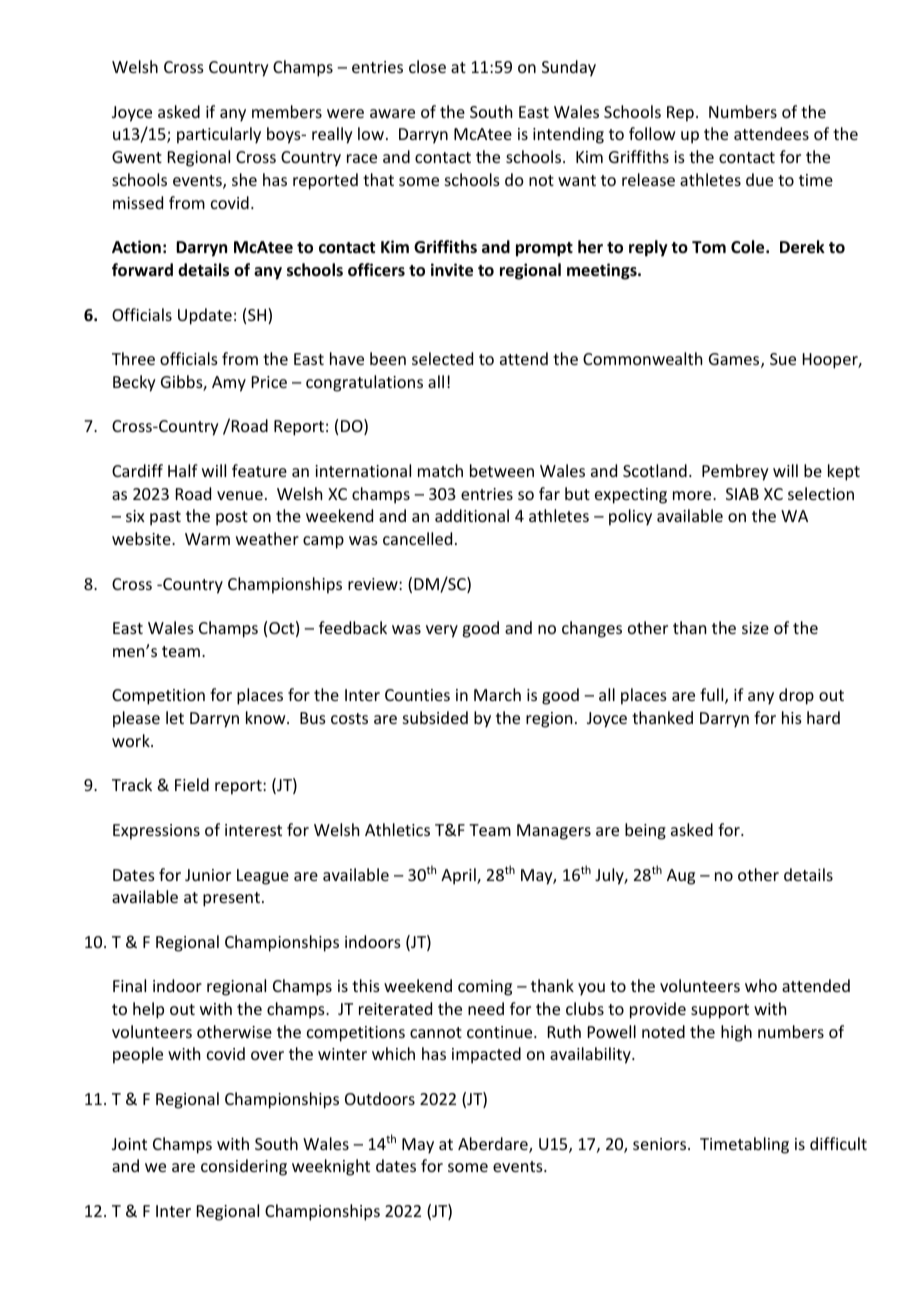 The image size is (924, 1308). I want to click on considering, so click(244, 1167).
